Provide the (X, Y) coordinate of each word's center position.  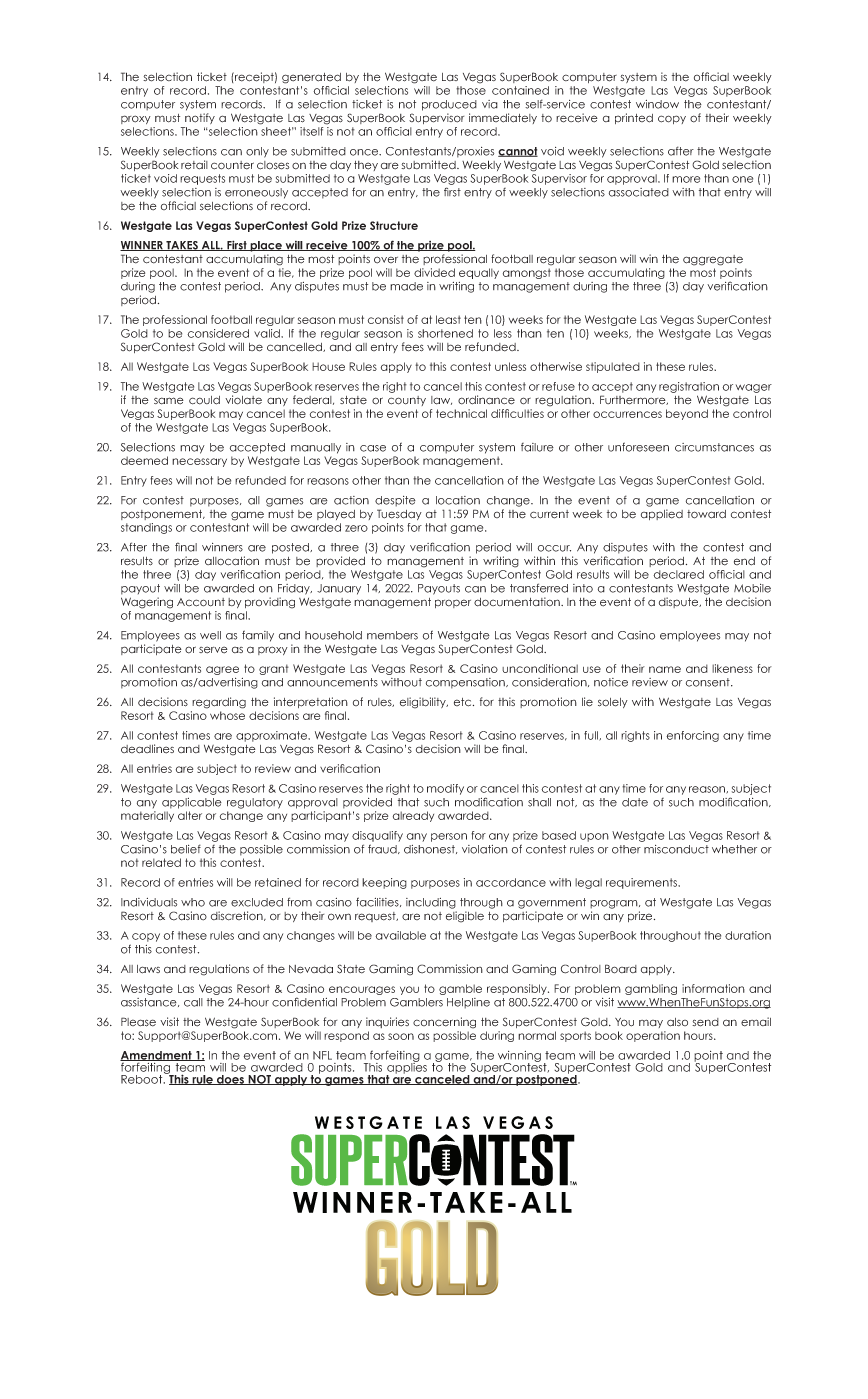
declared (678, 574)
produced (449, 105)
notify (200, 118)
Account (201, 602)
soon (401, 1036)
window (657, 104)
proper (453, 603)
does (231, 1080)
